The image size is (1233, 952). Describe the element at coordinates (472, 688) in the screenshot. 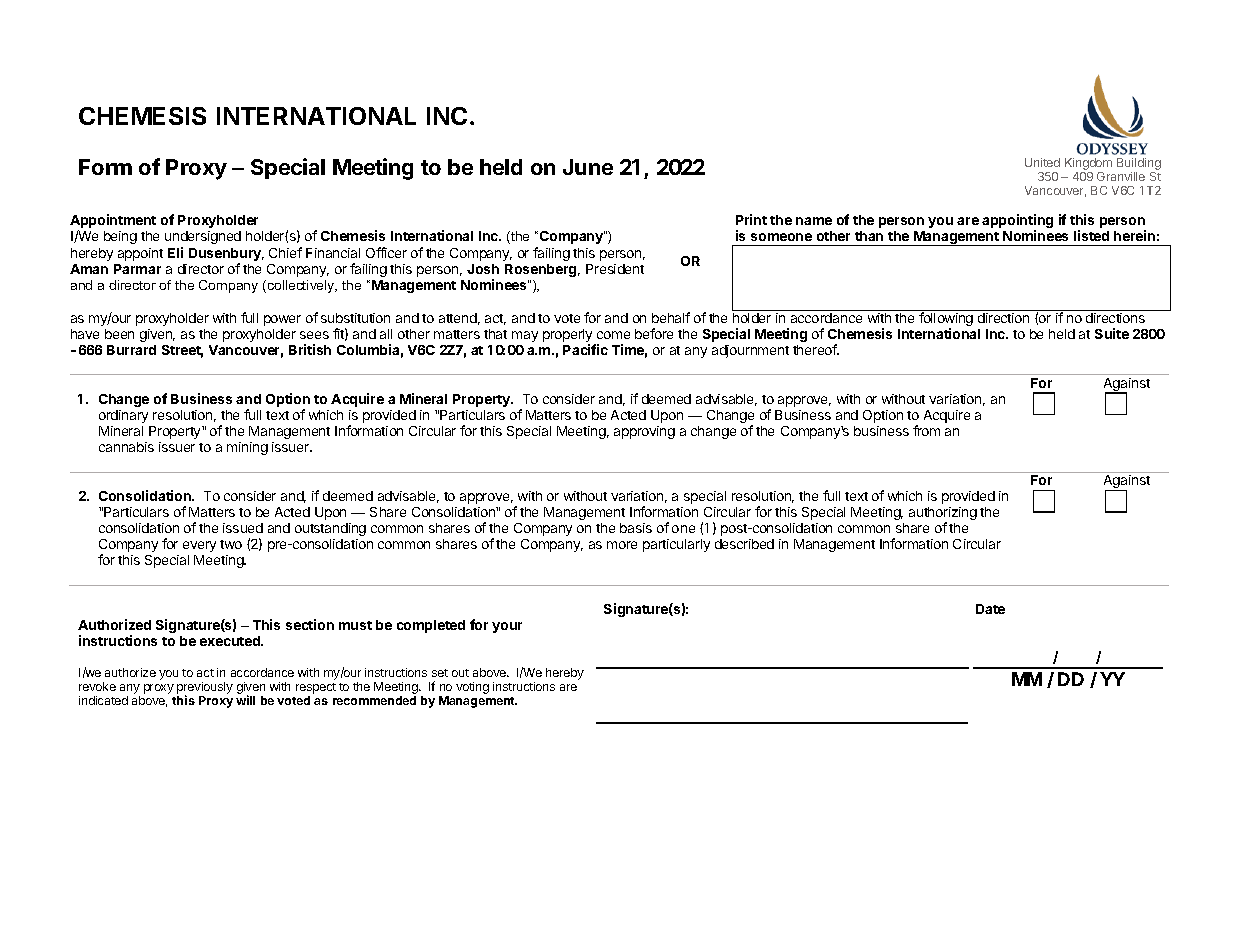

I see `voting` at that location.
